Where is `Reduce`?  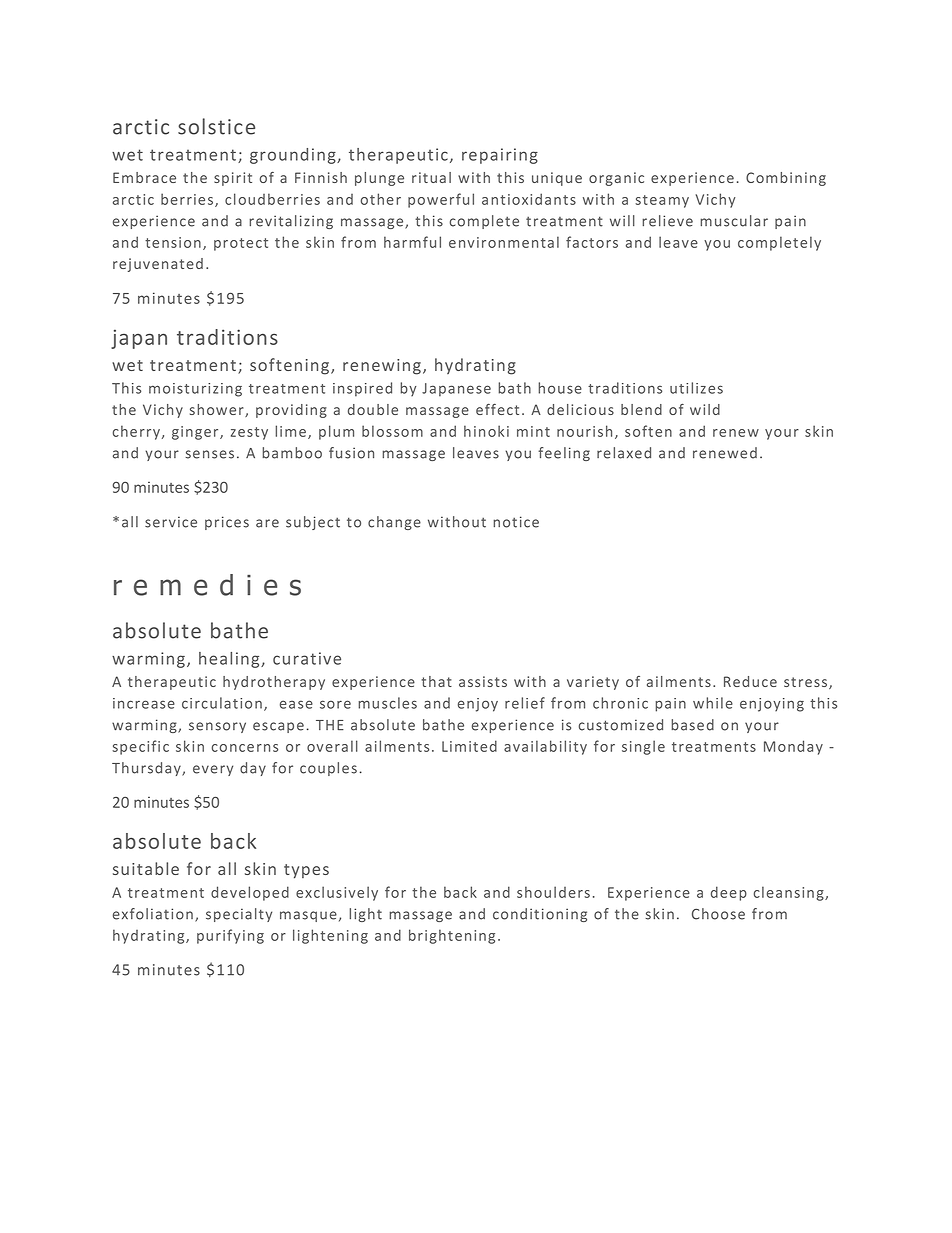
Reduce is located at coordinates (750, 681).
